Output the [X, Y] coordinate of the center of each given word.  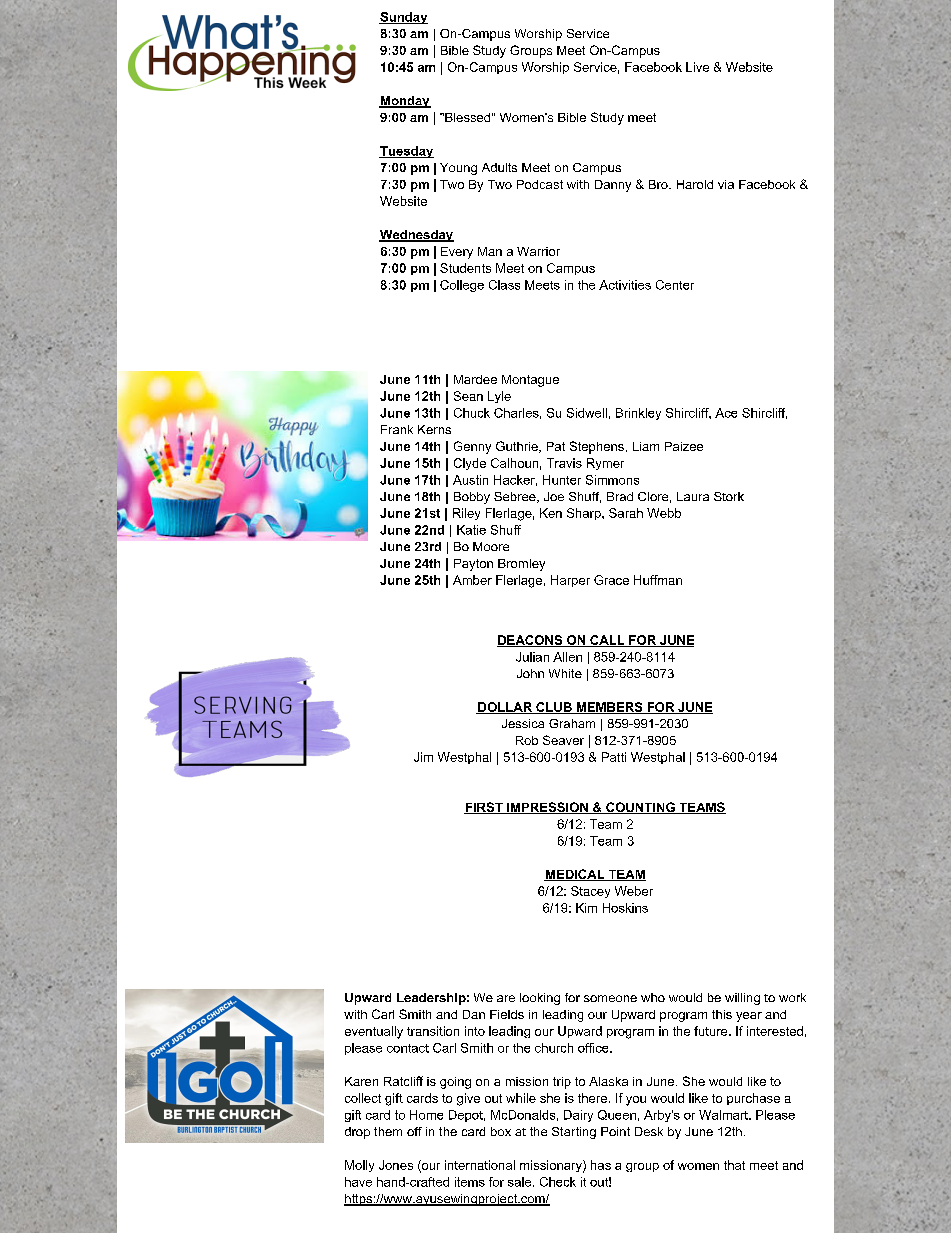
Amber [472, 580]
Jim [423, 757]
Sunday [403, 18]
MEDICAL [575, 875]
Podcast [540, 184]
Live [697, 67]
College [462, 286]
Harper [570, 581]
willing [742, 999]
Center [675, 285]
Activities [625, 285]
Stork [729, 496]
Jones [396, 1165]
